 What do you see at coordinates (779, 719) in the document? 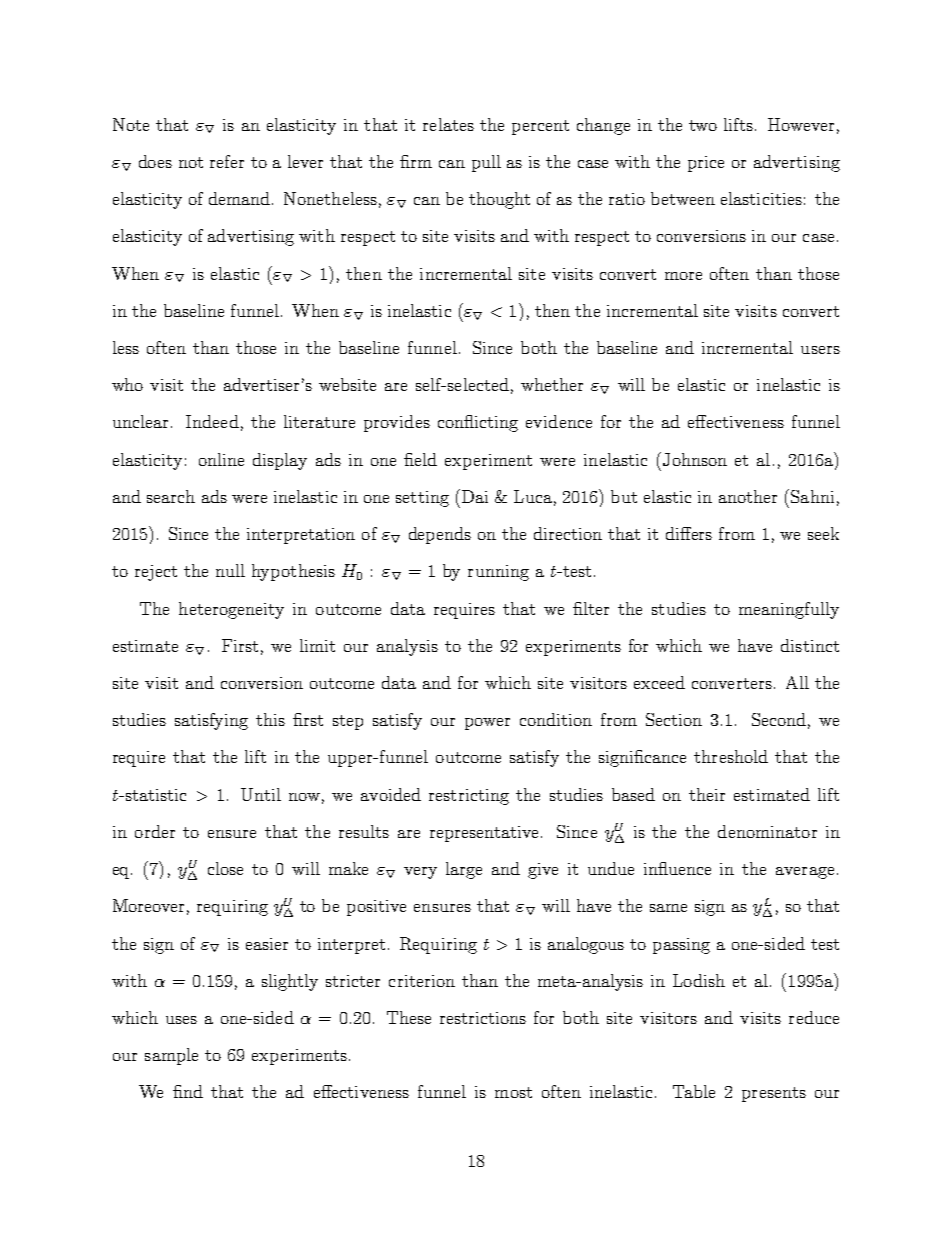
I see `Second` at bounding box center [779, 719].
